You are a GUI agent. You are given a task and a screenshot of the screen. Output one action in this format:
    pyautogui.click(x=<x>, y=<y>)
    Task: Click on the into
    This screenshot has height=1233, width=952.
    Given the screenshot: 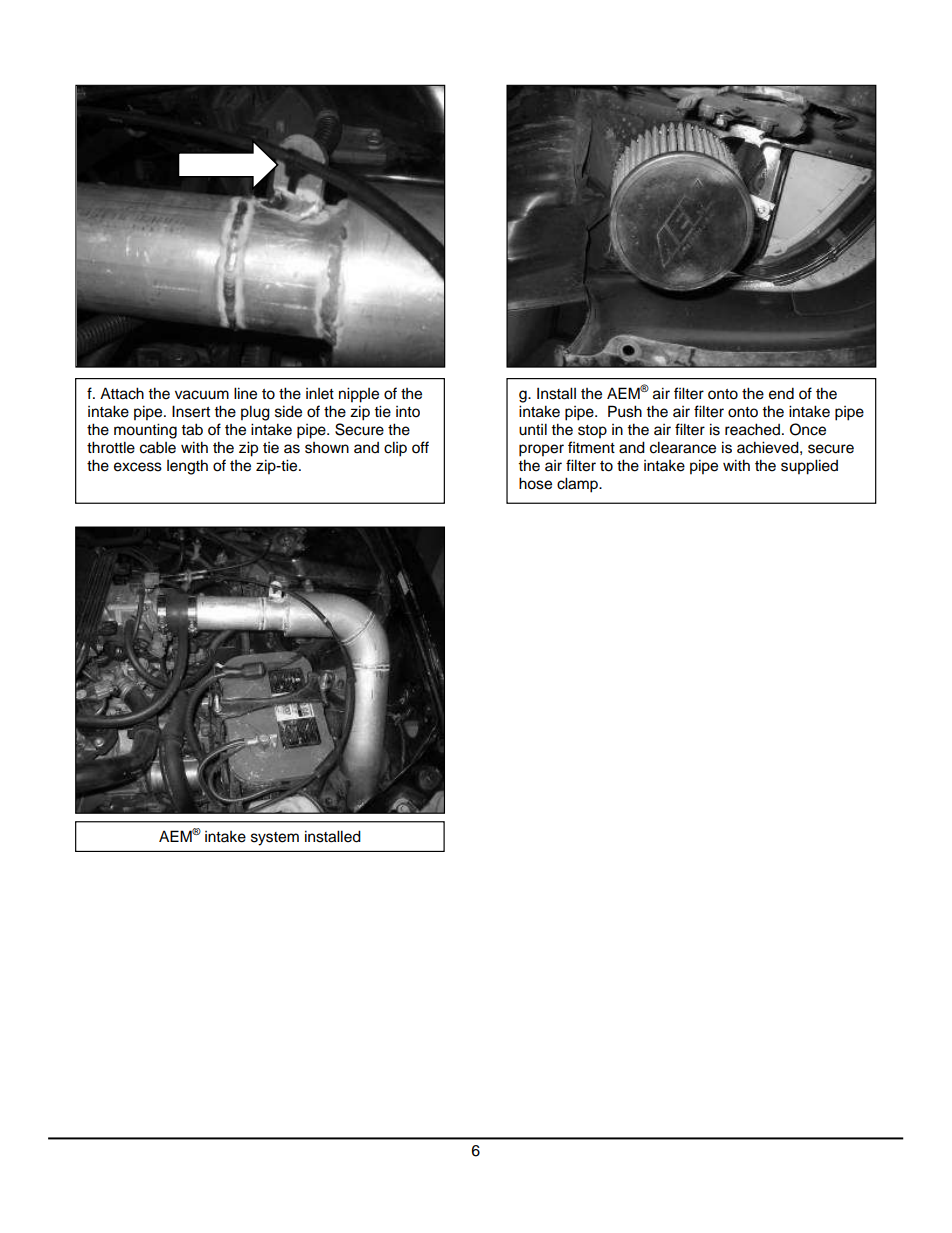 What is the action you would take?
    pyautogui.click(x=408, y=412)
